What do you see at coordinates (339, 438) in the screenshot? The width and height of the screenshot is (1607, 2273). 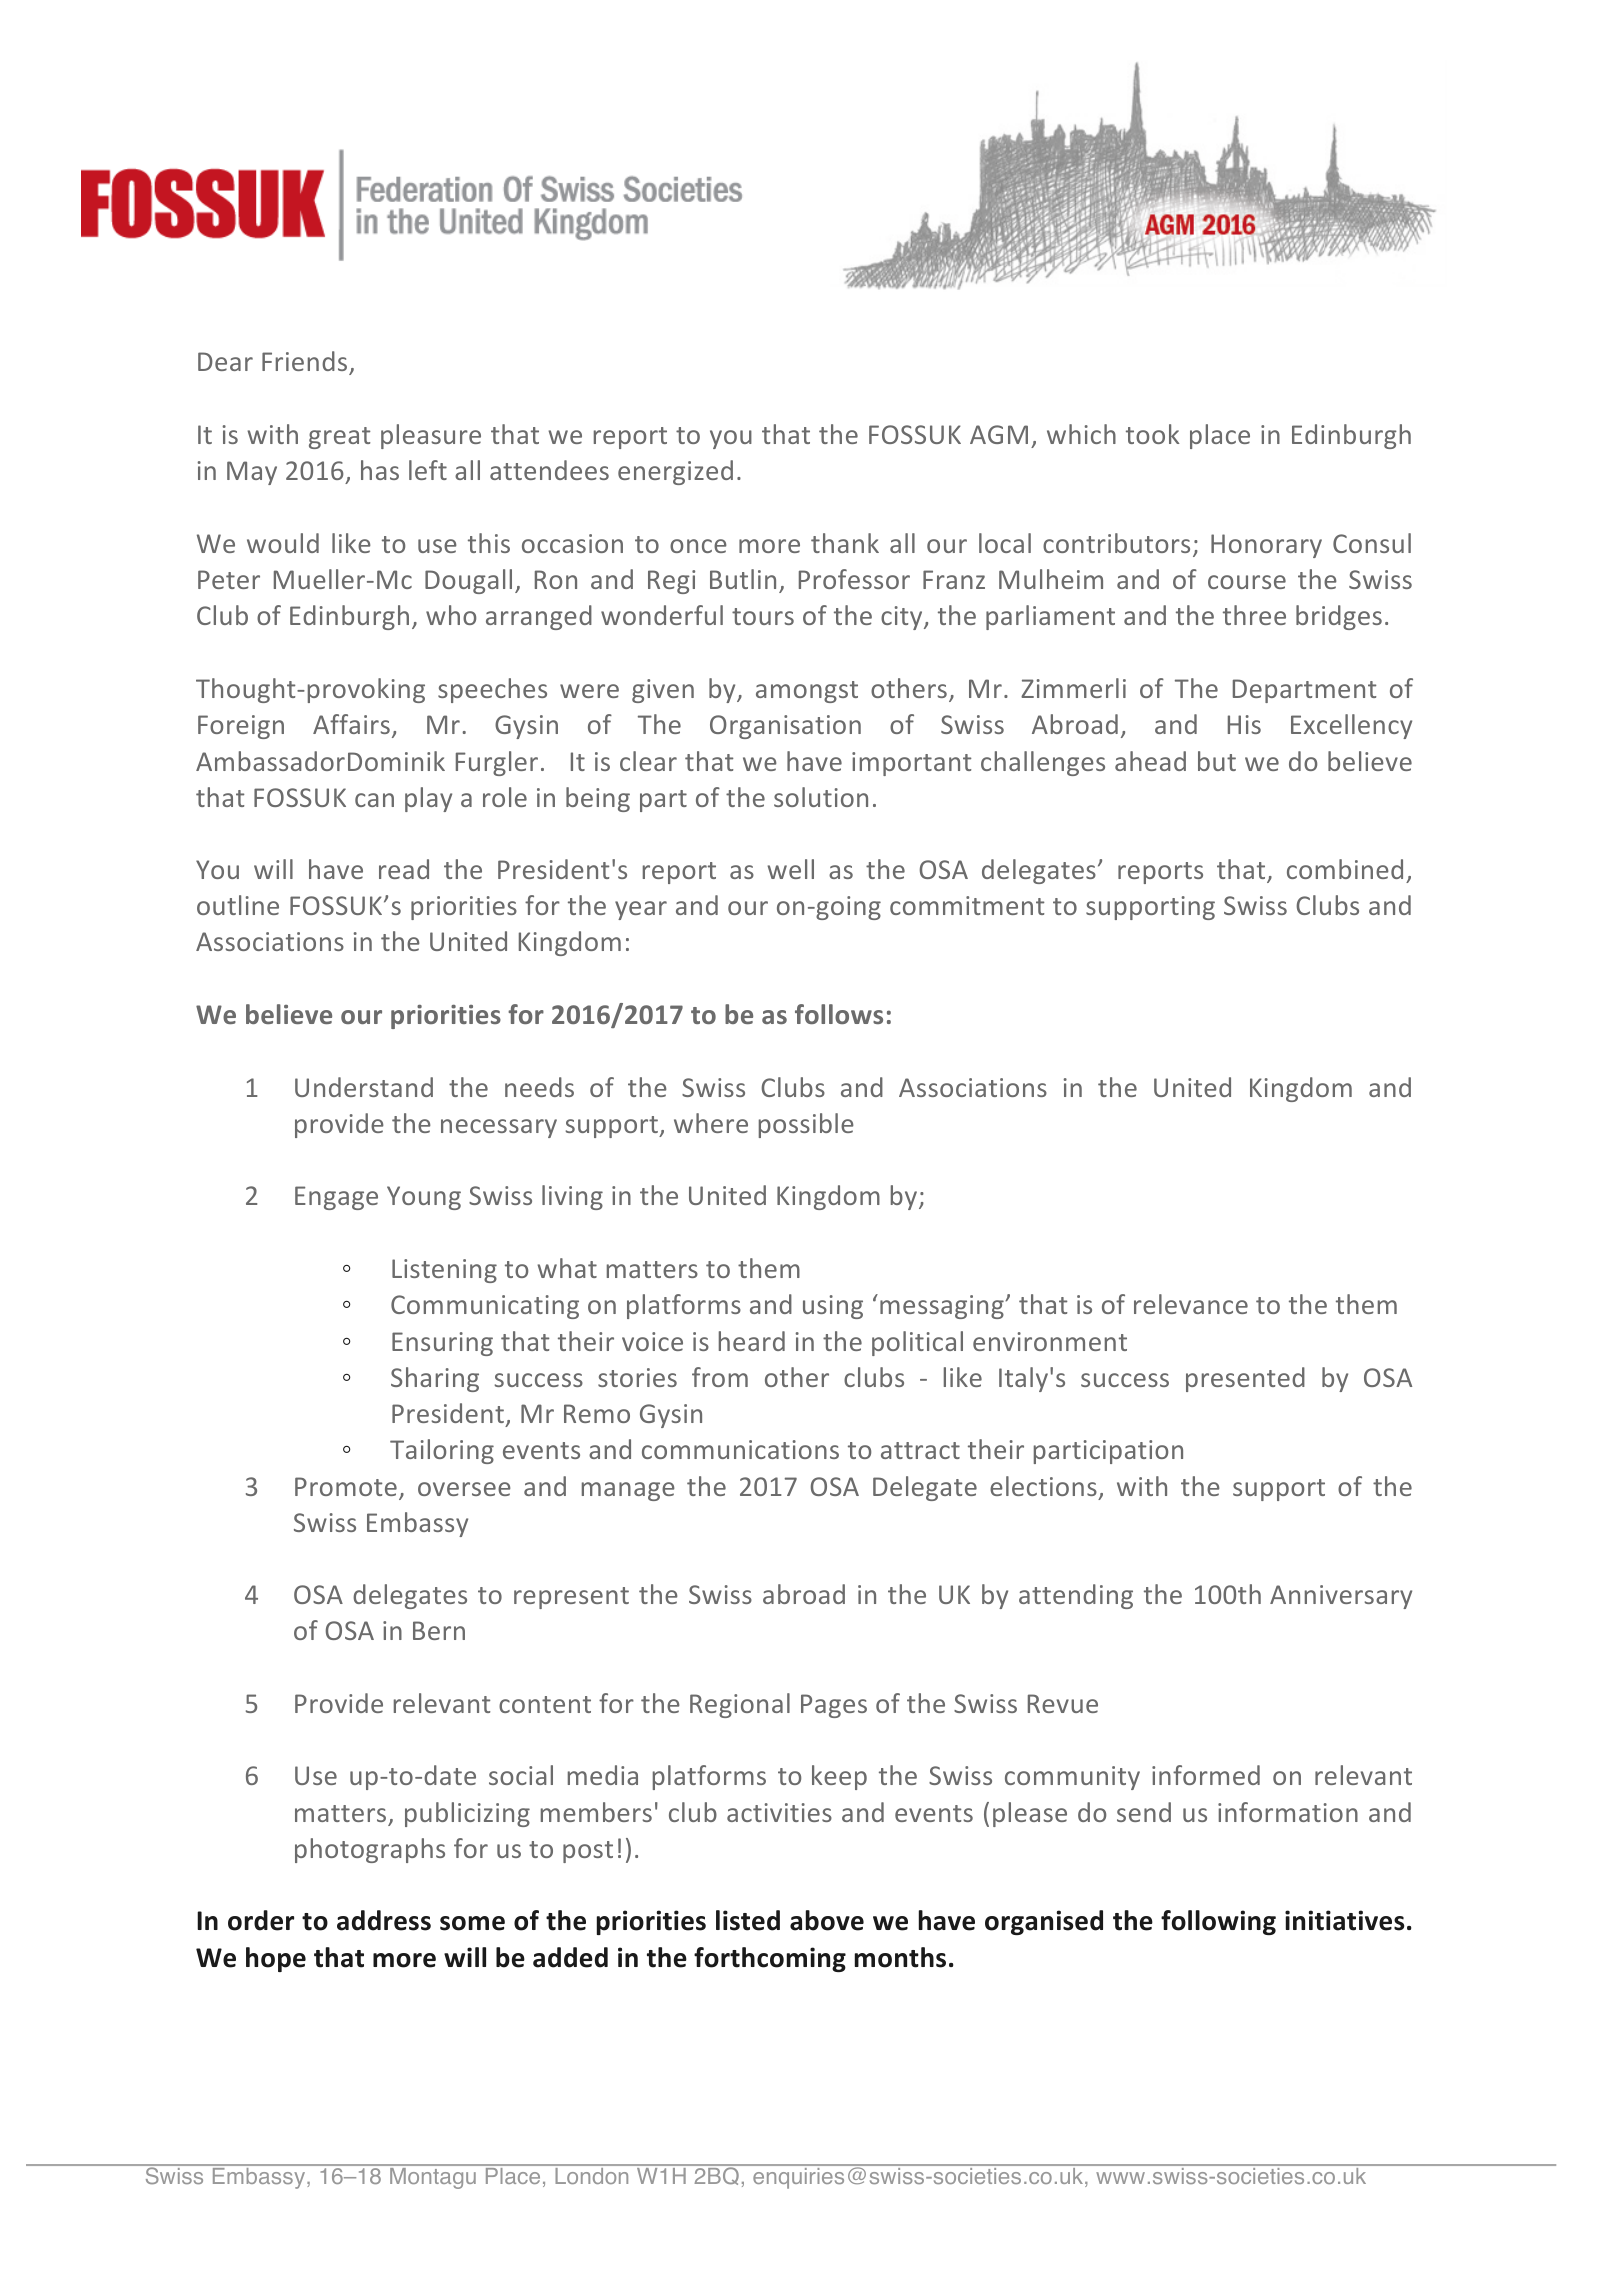 I see `great` at bounding box center [339, 438].
